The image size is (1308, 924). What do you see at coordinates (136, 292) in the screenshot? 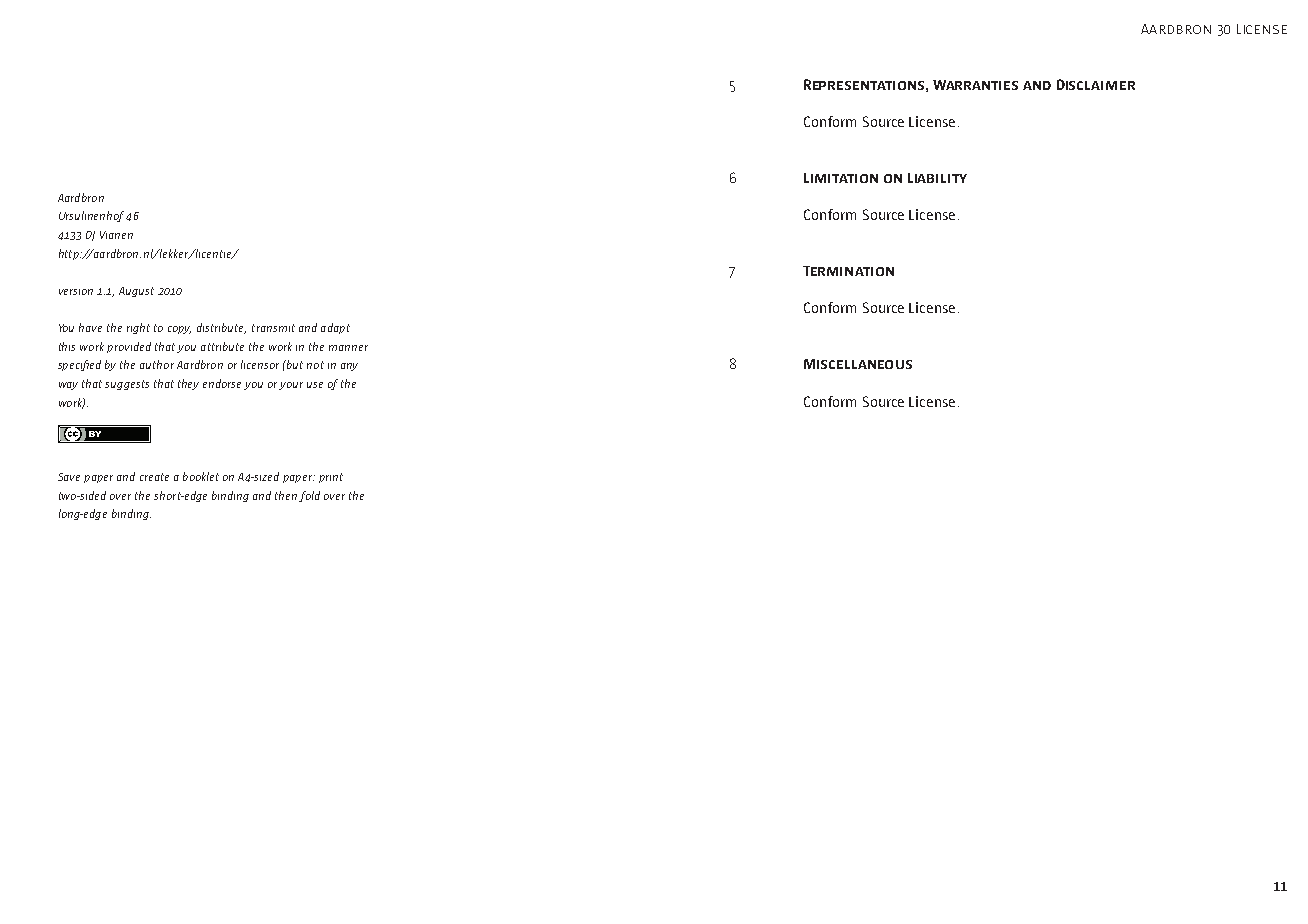
I see `August` at bounding box center [136, 292].
